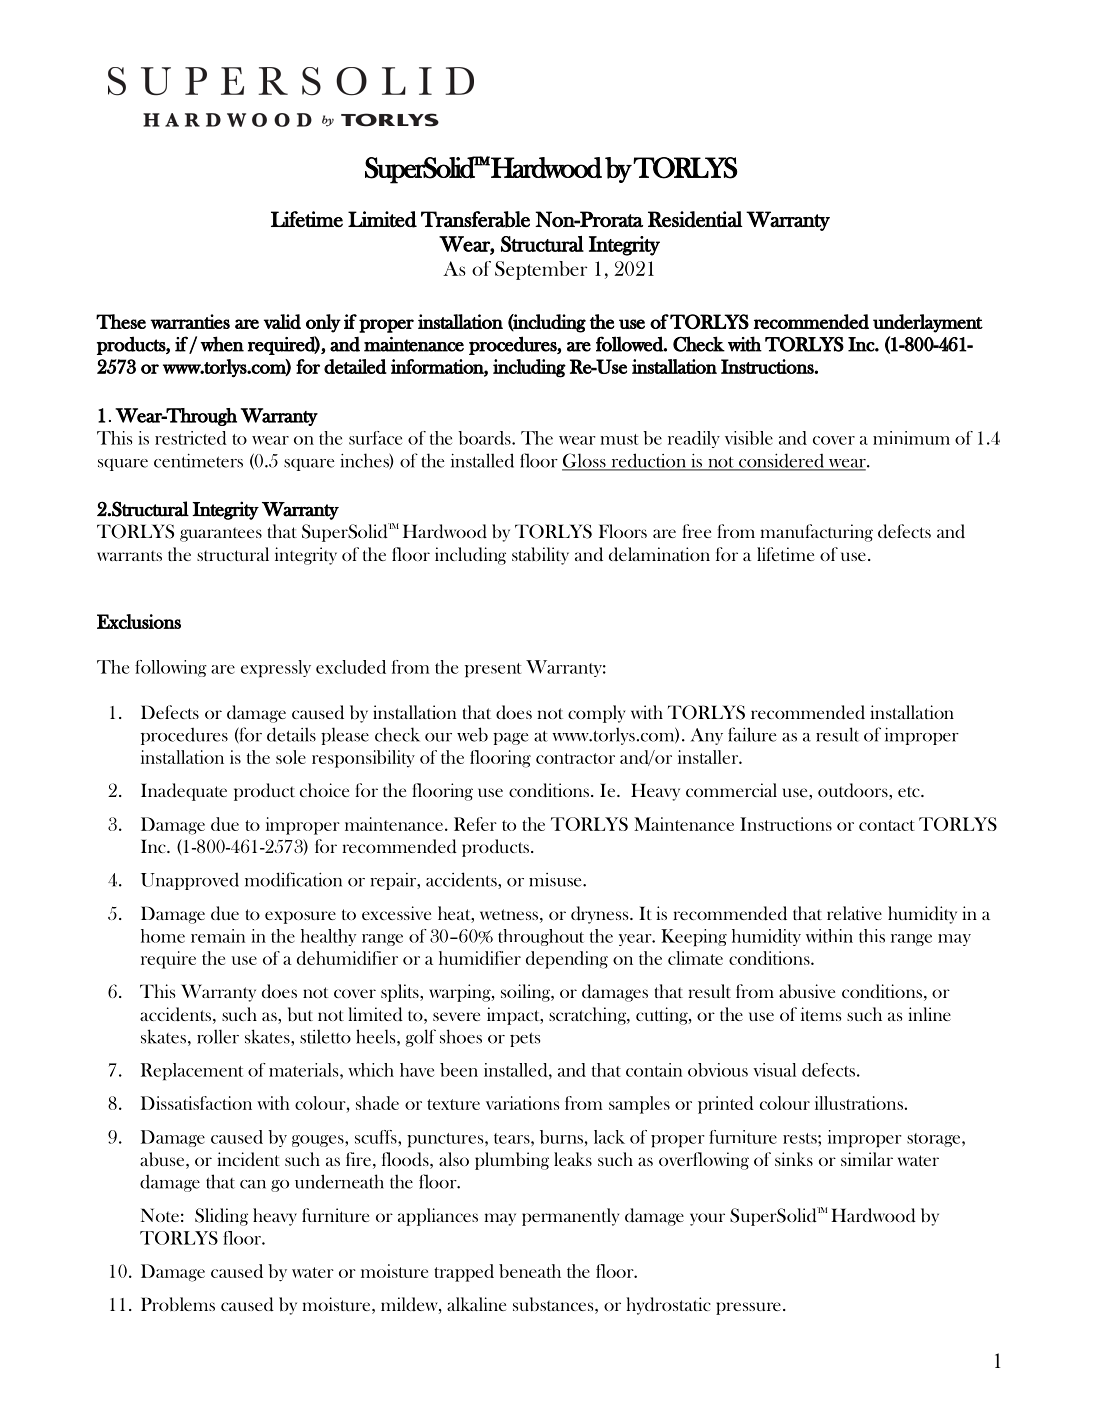 The height and width of the document is (1424, 1100). Describe the element at coordinates (540, 556) in the document. I see `stability` at that location.
